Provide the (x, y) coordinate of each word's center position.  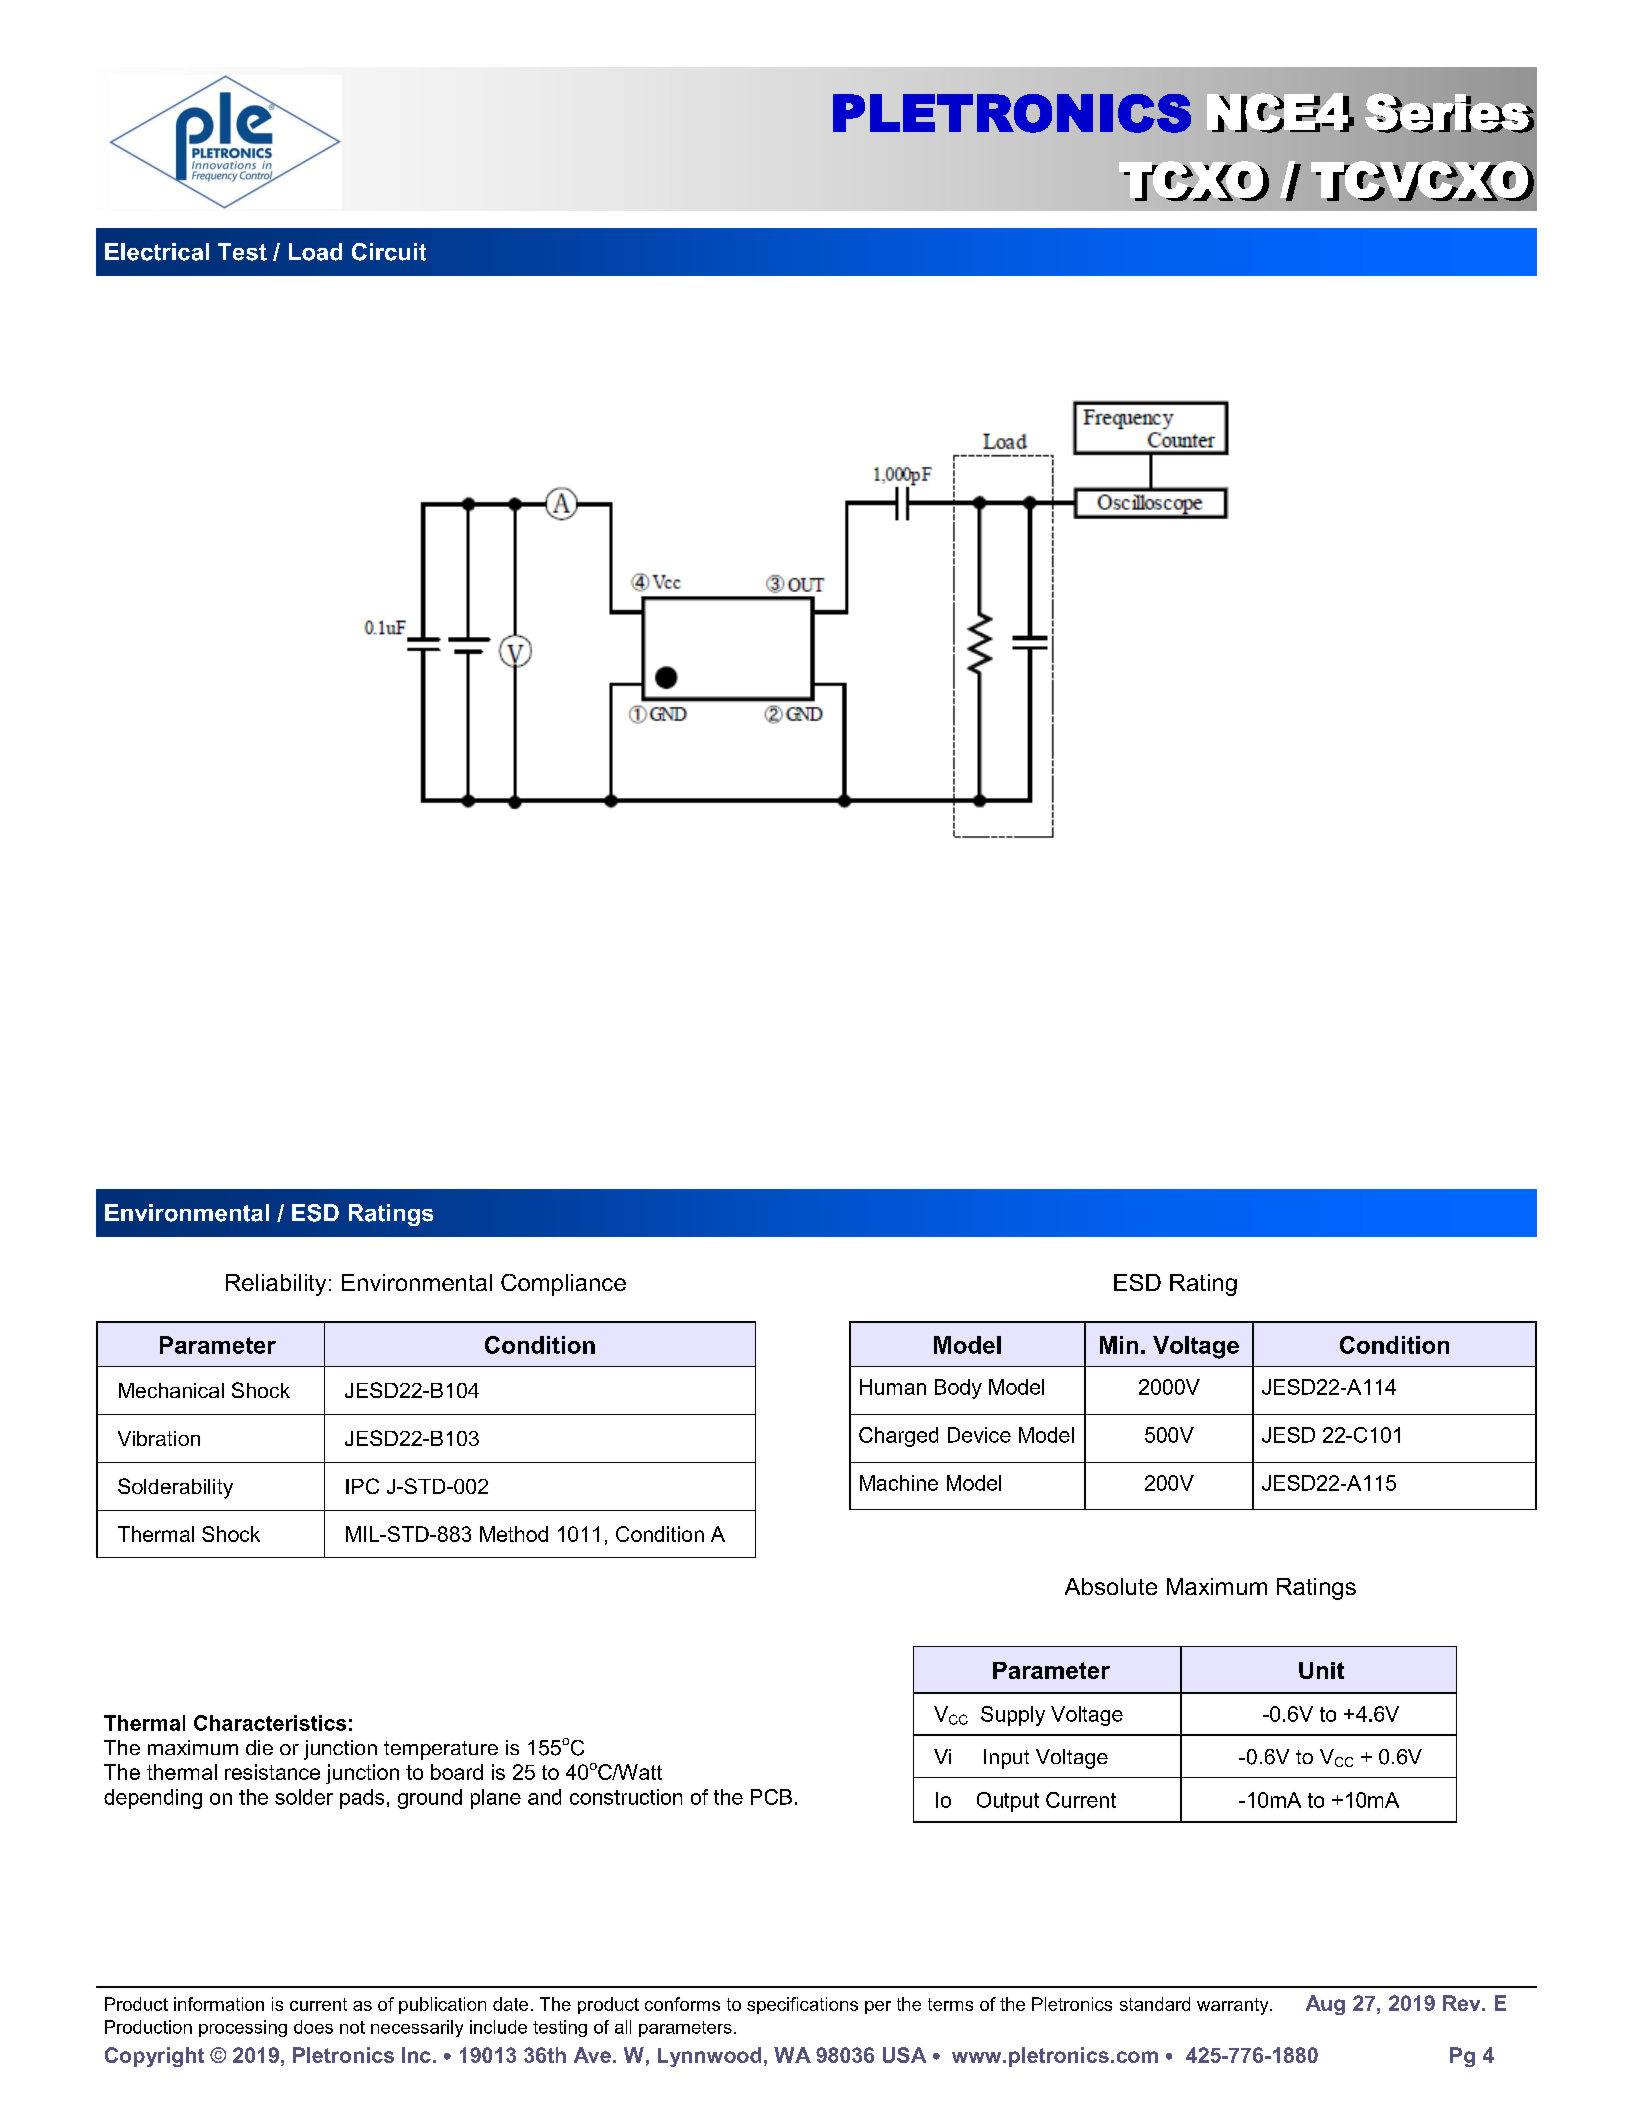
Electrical (157, 252)
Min (1119, 1345)
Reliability (276, 1285)
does (313, 2027)
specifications (802, 2005)
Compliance (563, 1285)
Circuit (389, 252)
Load (315, 252)
